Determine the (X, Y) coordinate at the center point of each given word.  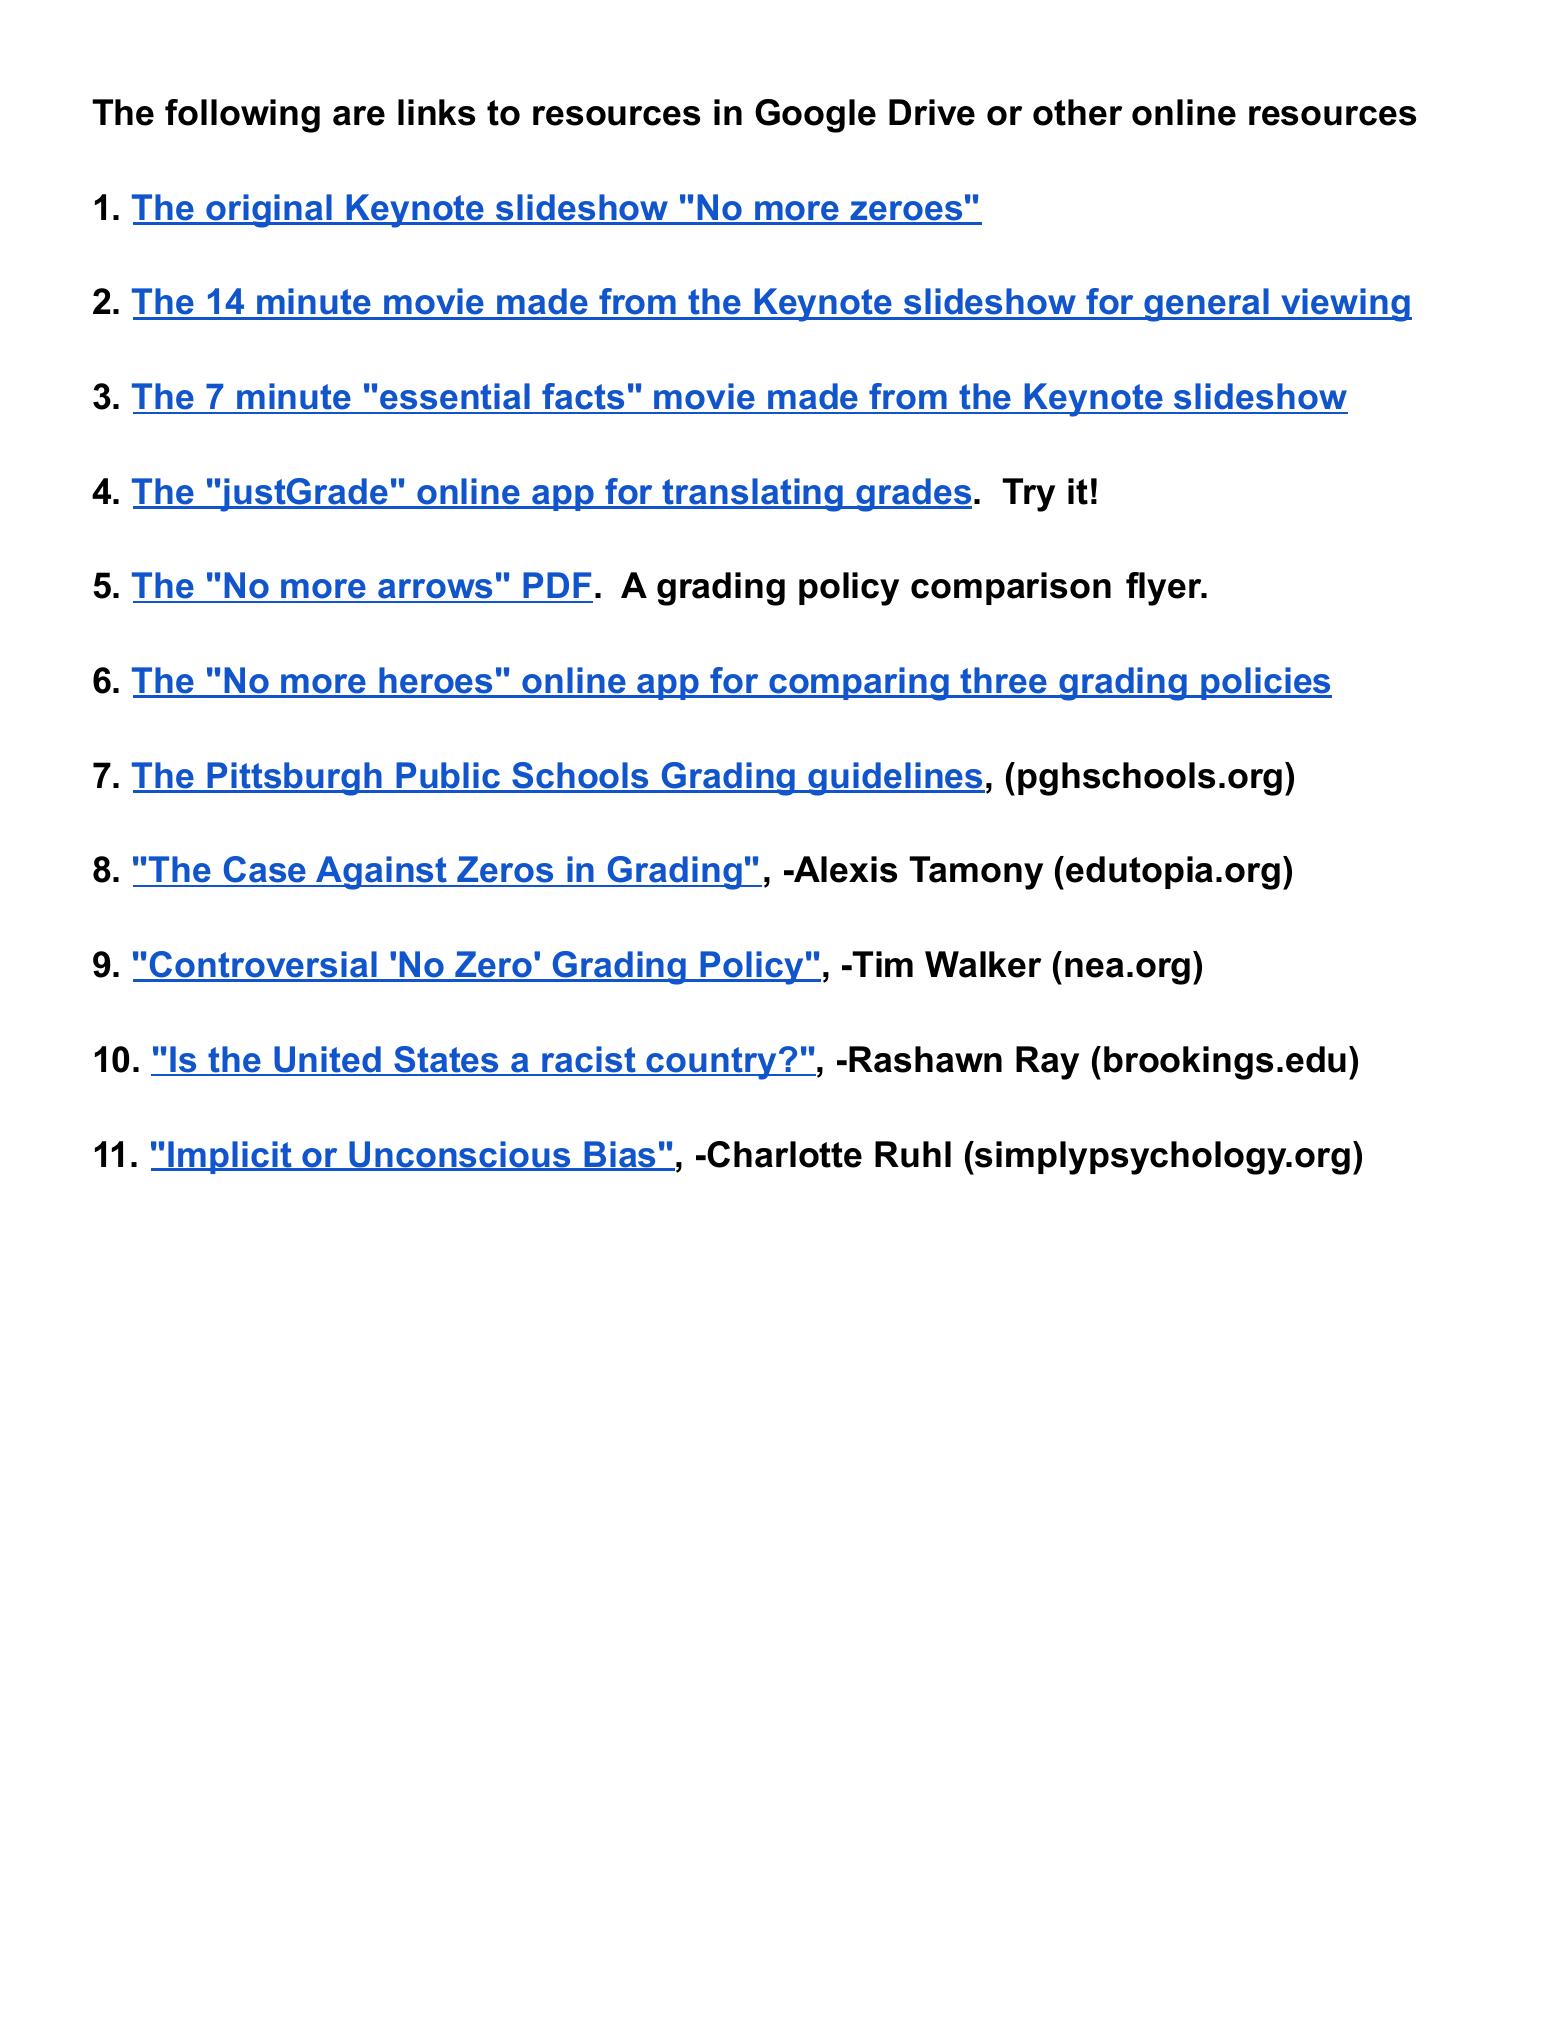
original (269, 211)
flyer (1165, 589)
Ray (1047, 1063)
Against (382, 873)
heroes (437, 682)
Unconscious (460, 1155)
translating (753, 495)
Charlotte (784, 1154)
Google (815, 116)
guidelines (896, 779)
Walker (983, 964)
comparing (859, 684)
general (1207, 305)
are (359, 116)
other (1078, 112)
